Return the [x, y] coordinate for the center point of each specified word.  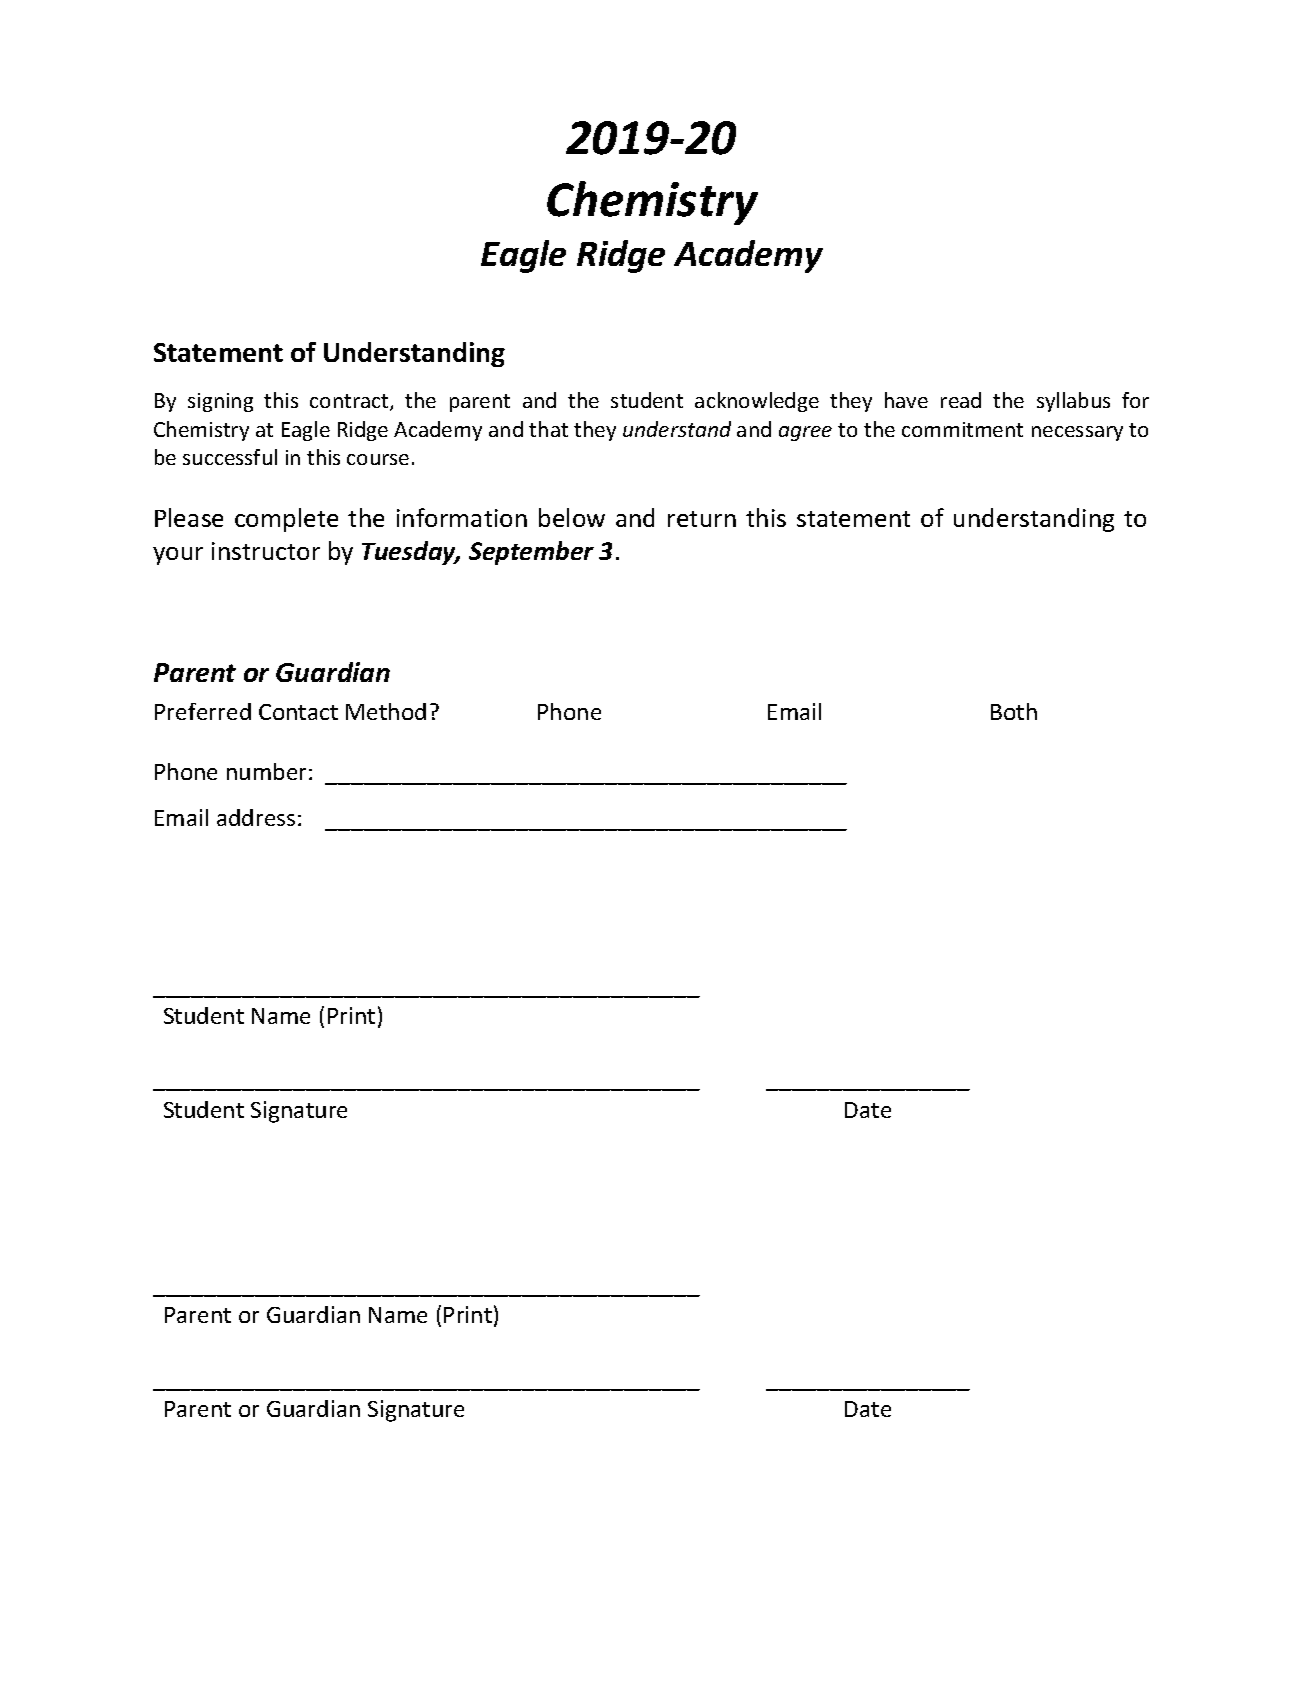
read [961, 400]
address [256, 817]
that [548, 429]
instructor [266, 551]
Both [1014, 711]
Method [386, 711]
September [531, 553]
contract [350, 402]
